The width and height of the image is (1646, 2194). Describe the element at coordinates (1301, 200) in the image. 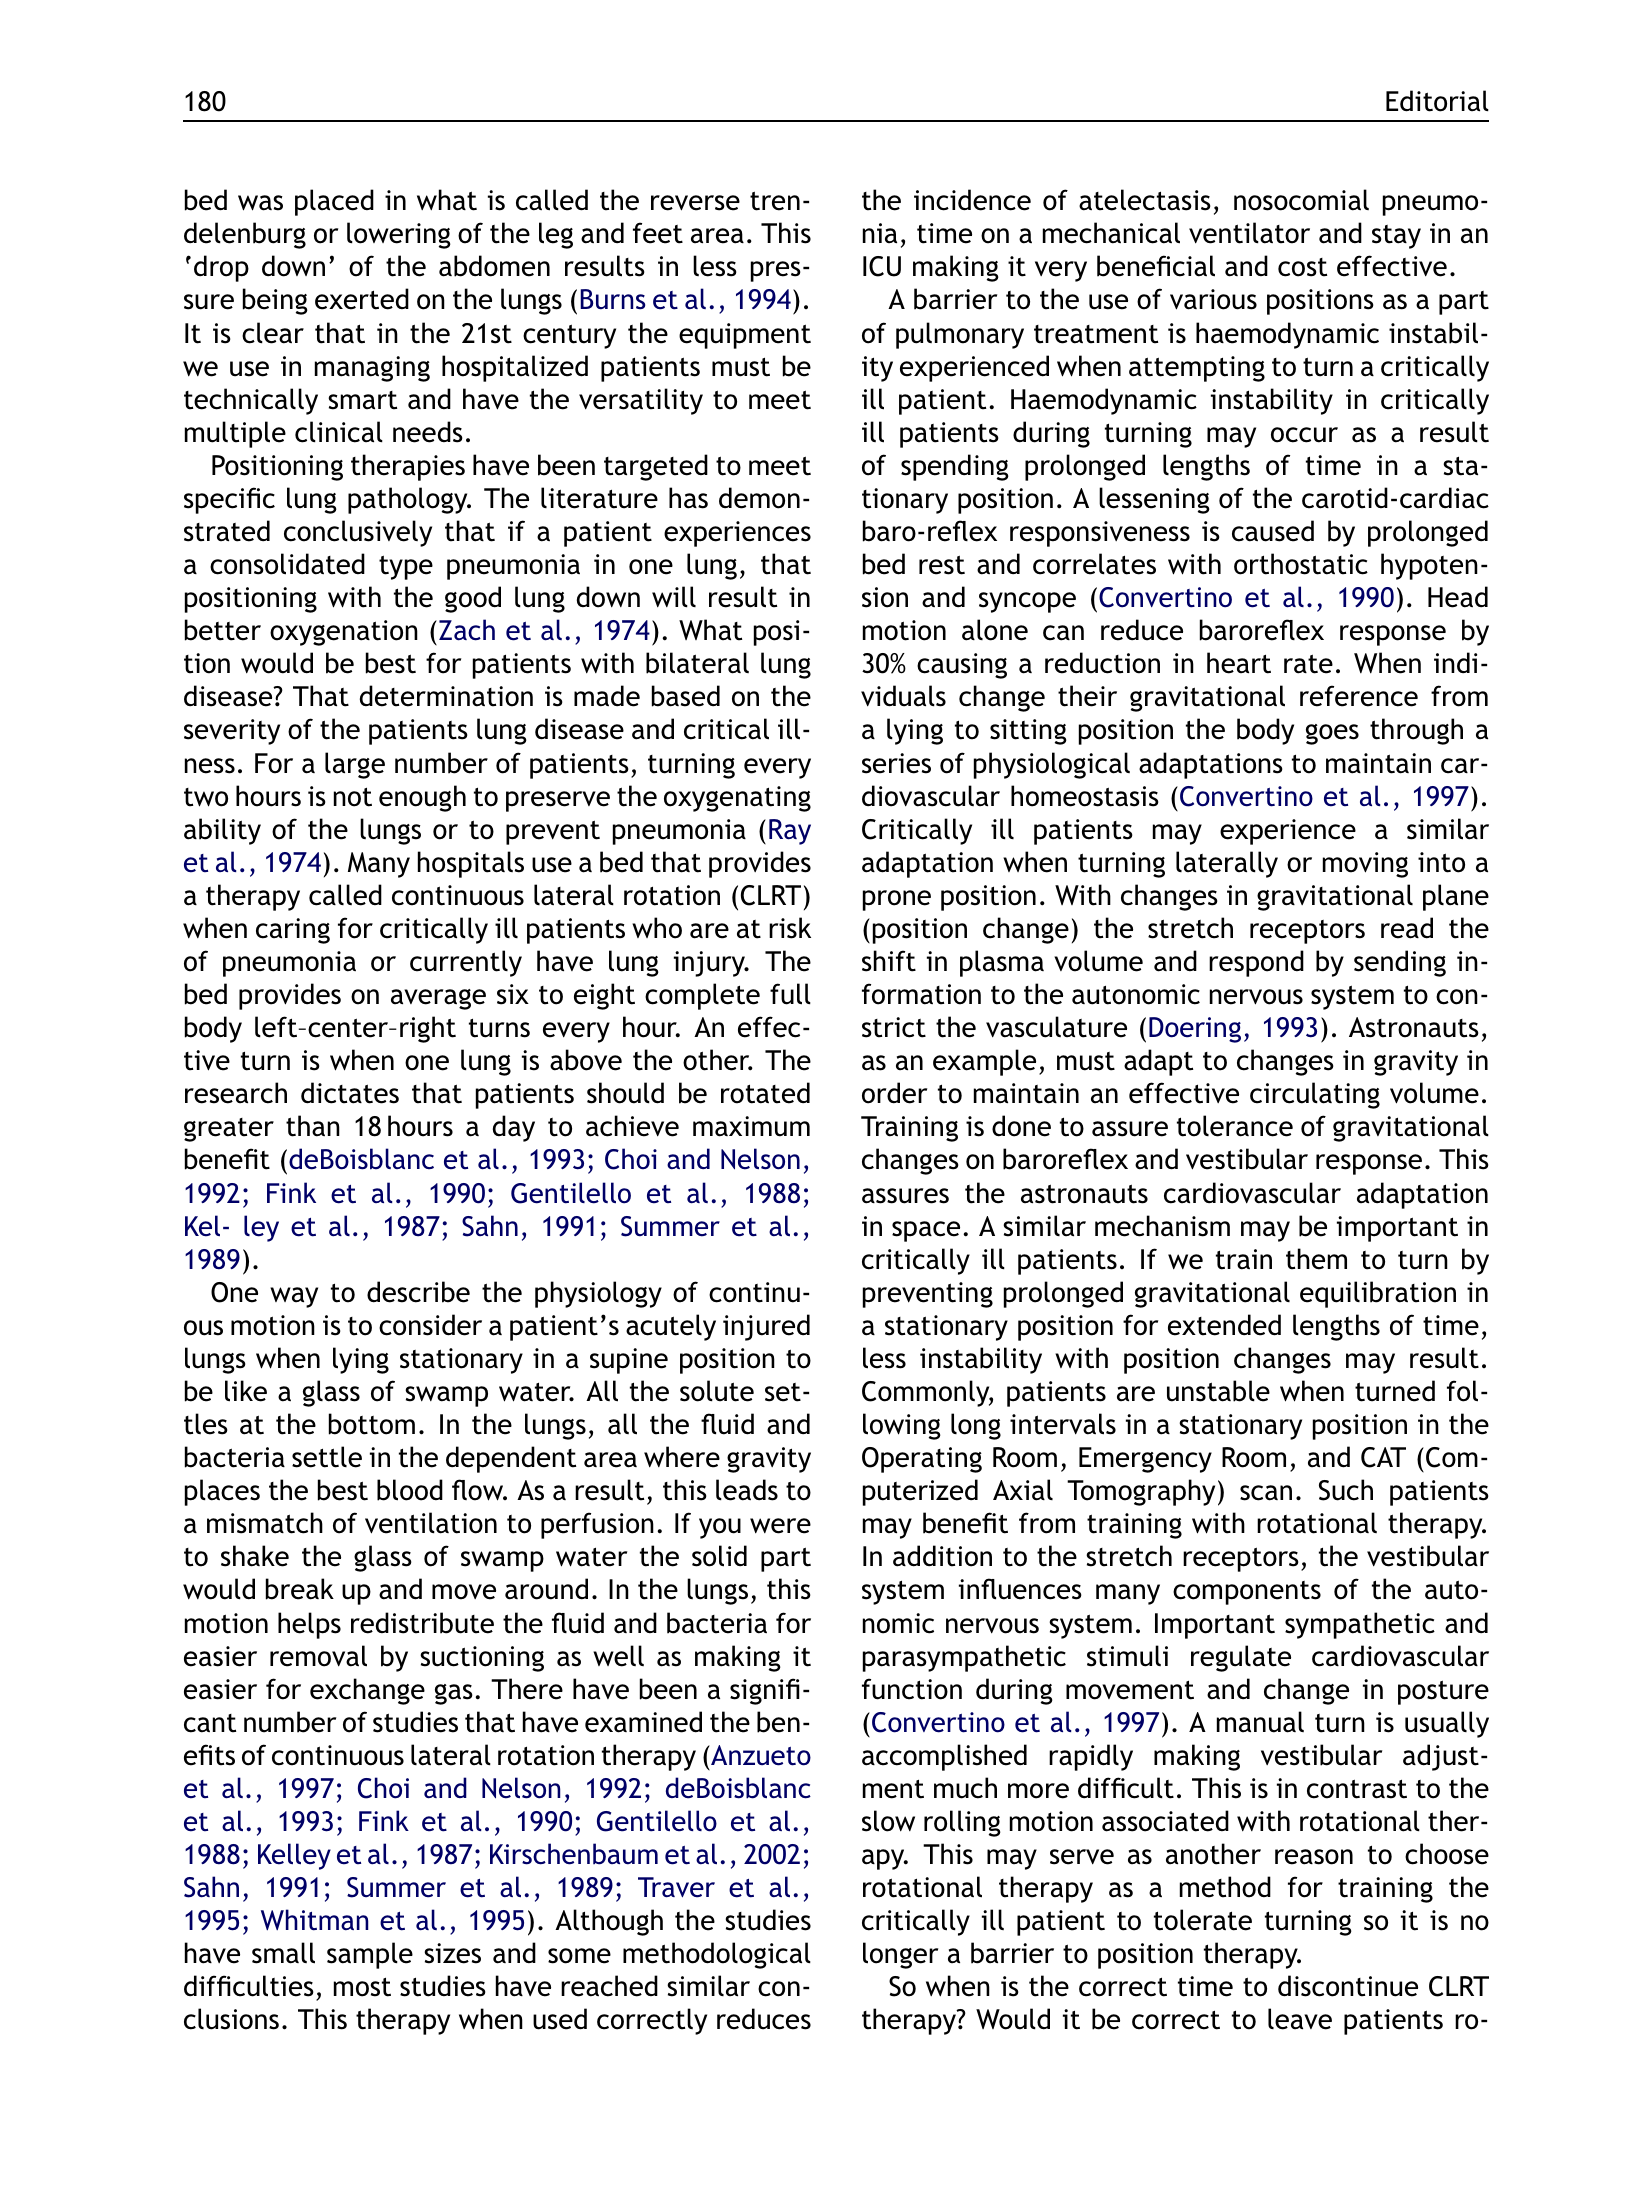

I see `nosocomial` at that location.
